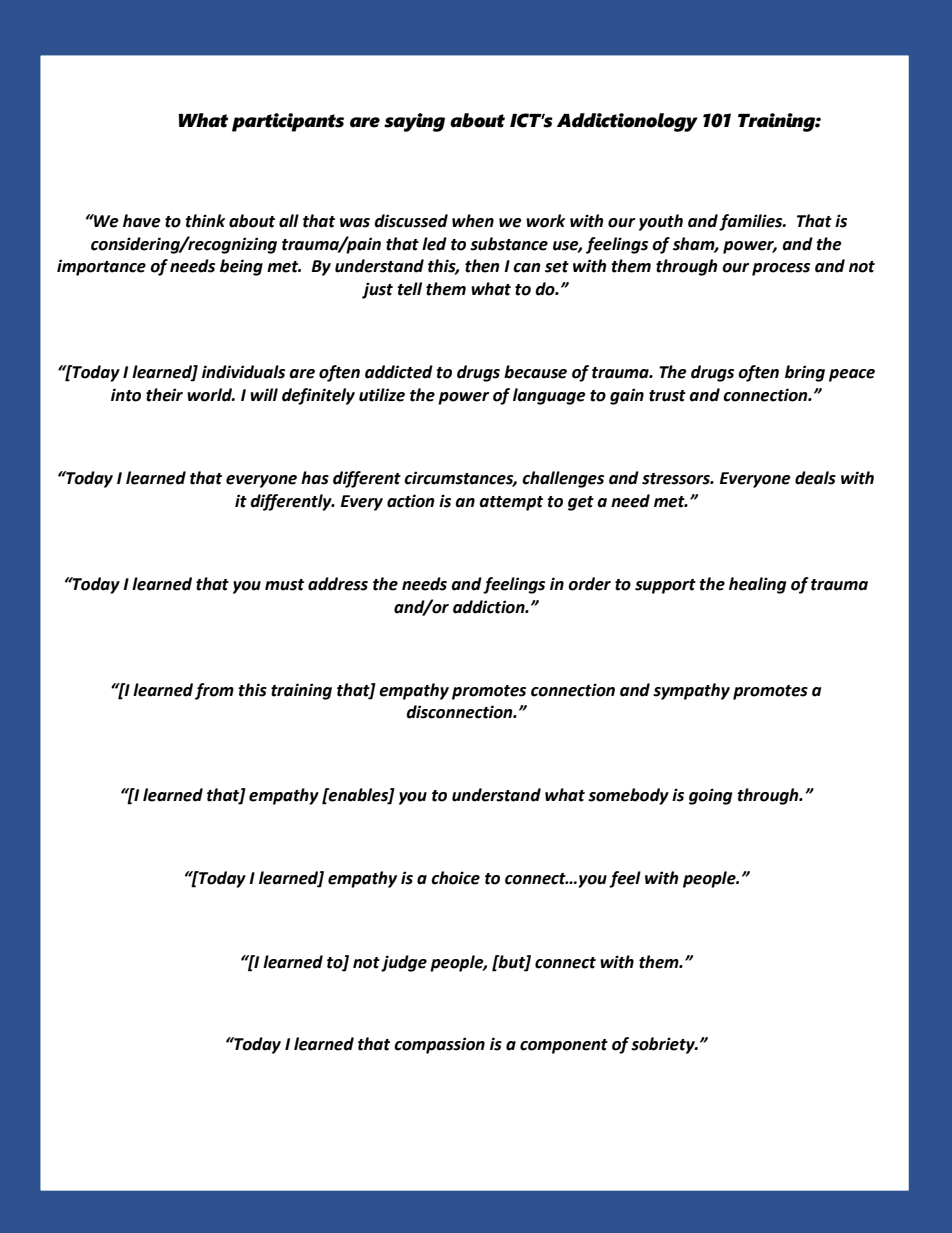  What do you see at coordinates (214, 691) in the image?
I see `from` at bounding box center [214, 691].
